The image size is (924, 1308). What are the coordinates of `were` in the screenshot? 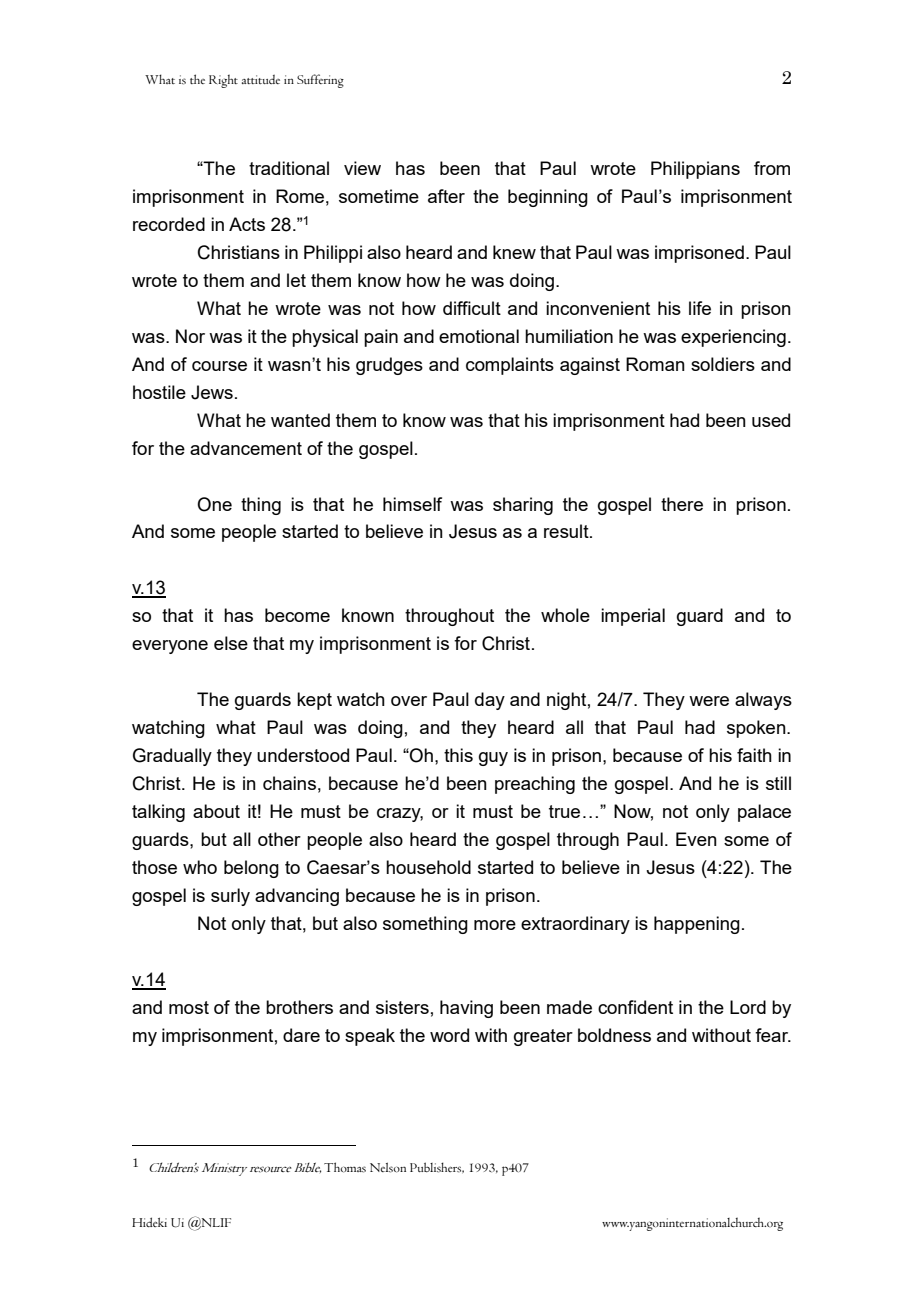 It's located at (709, 701).
